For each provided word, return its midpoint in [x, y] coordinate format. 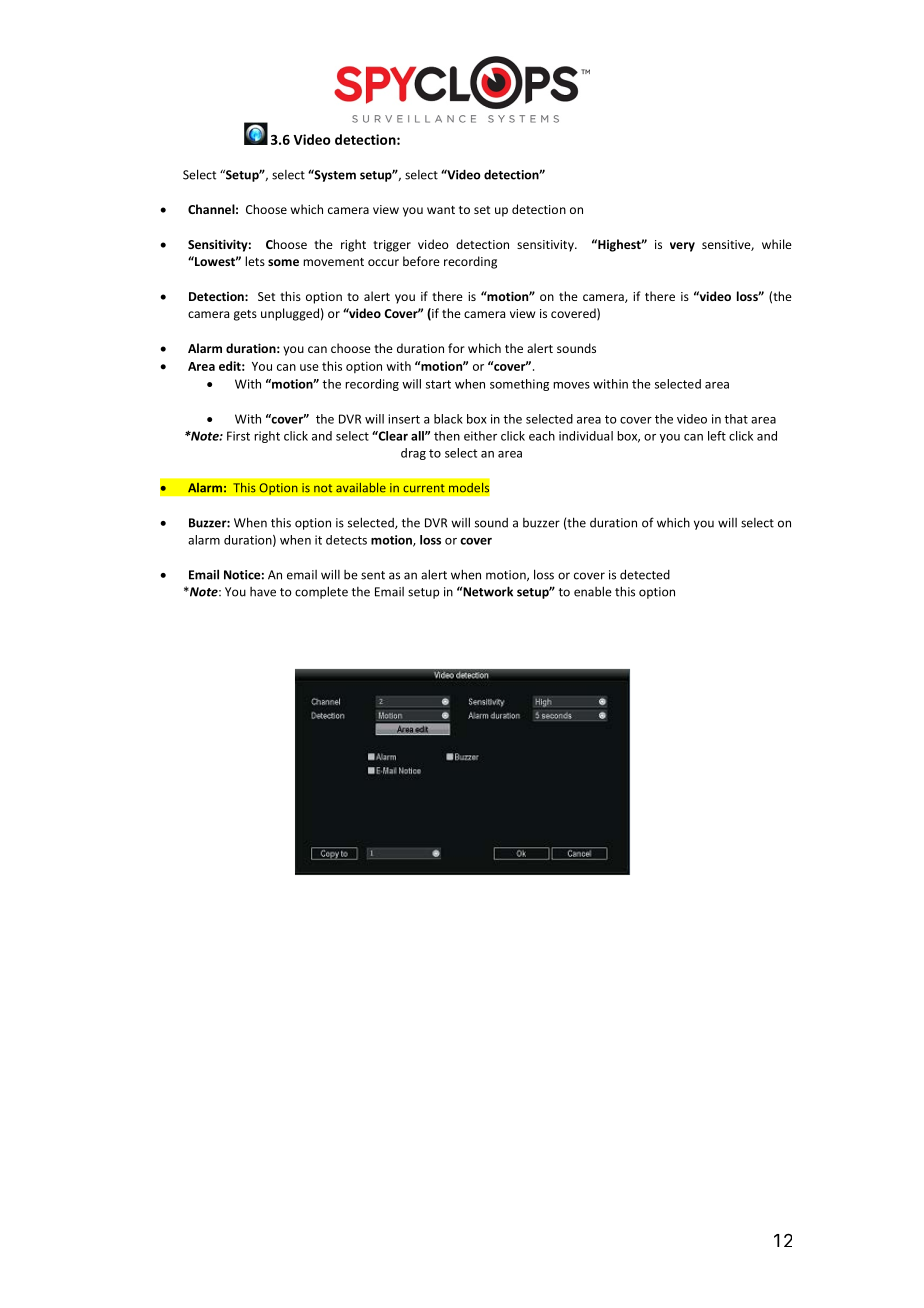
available [361, 487]
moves [571, 385]
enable [593, 591]
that [736, 419]
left [717, 436]
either [480, 436]
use [309, 367]
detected [645, 574]
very [682, 247]
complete [321, 592]
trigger [392, 246]
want [441, 210]
